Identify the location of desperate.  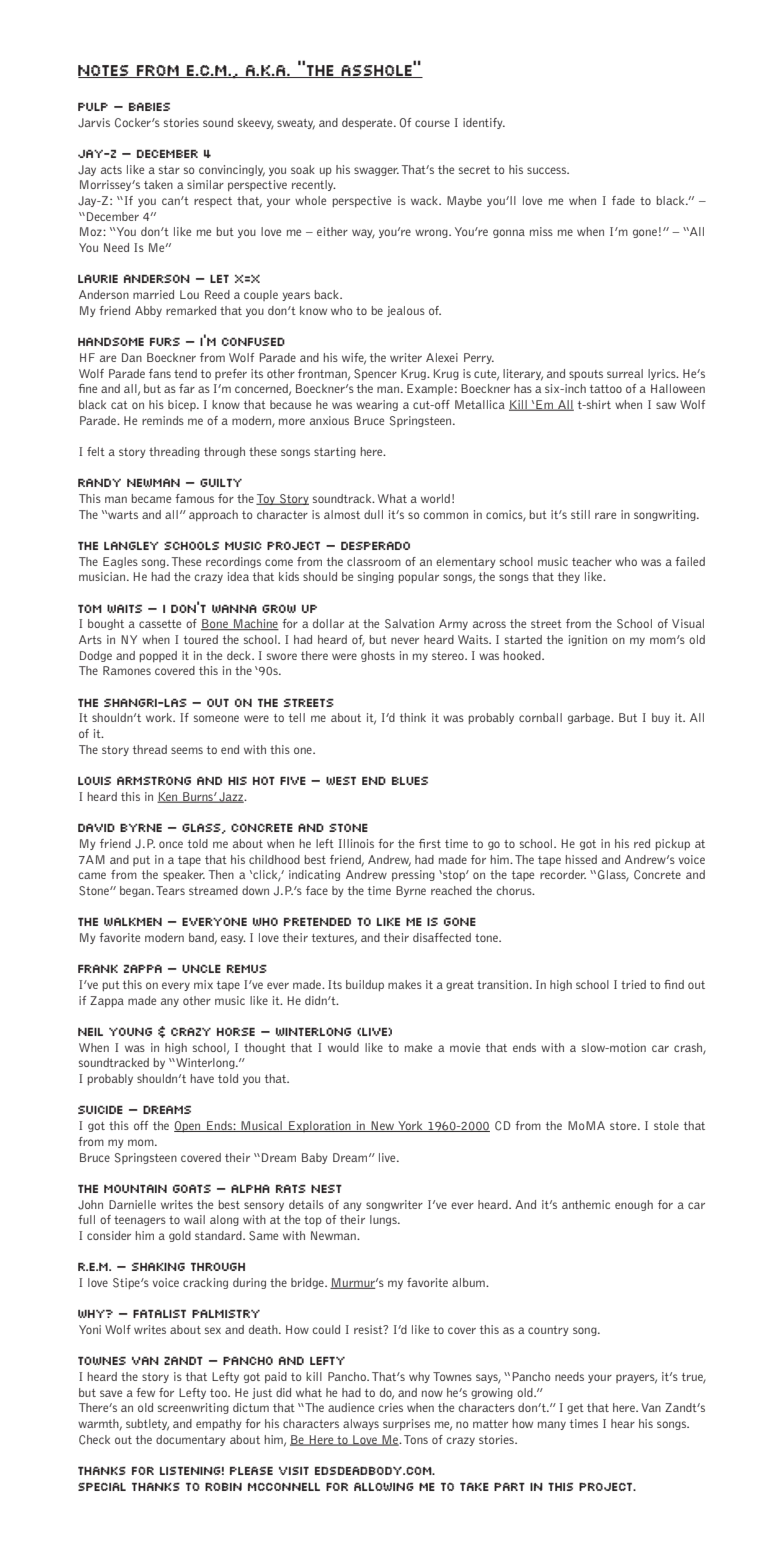
(368, 123).
